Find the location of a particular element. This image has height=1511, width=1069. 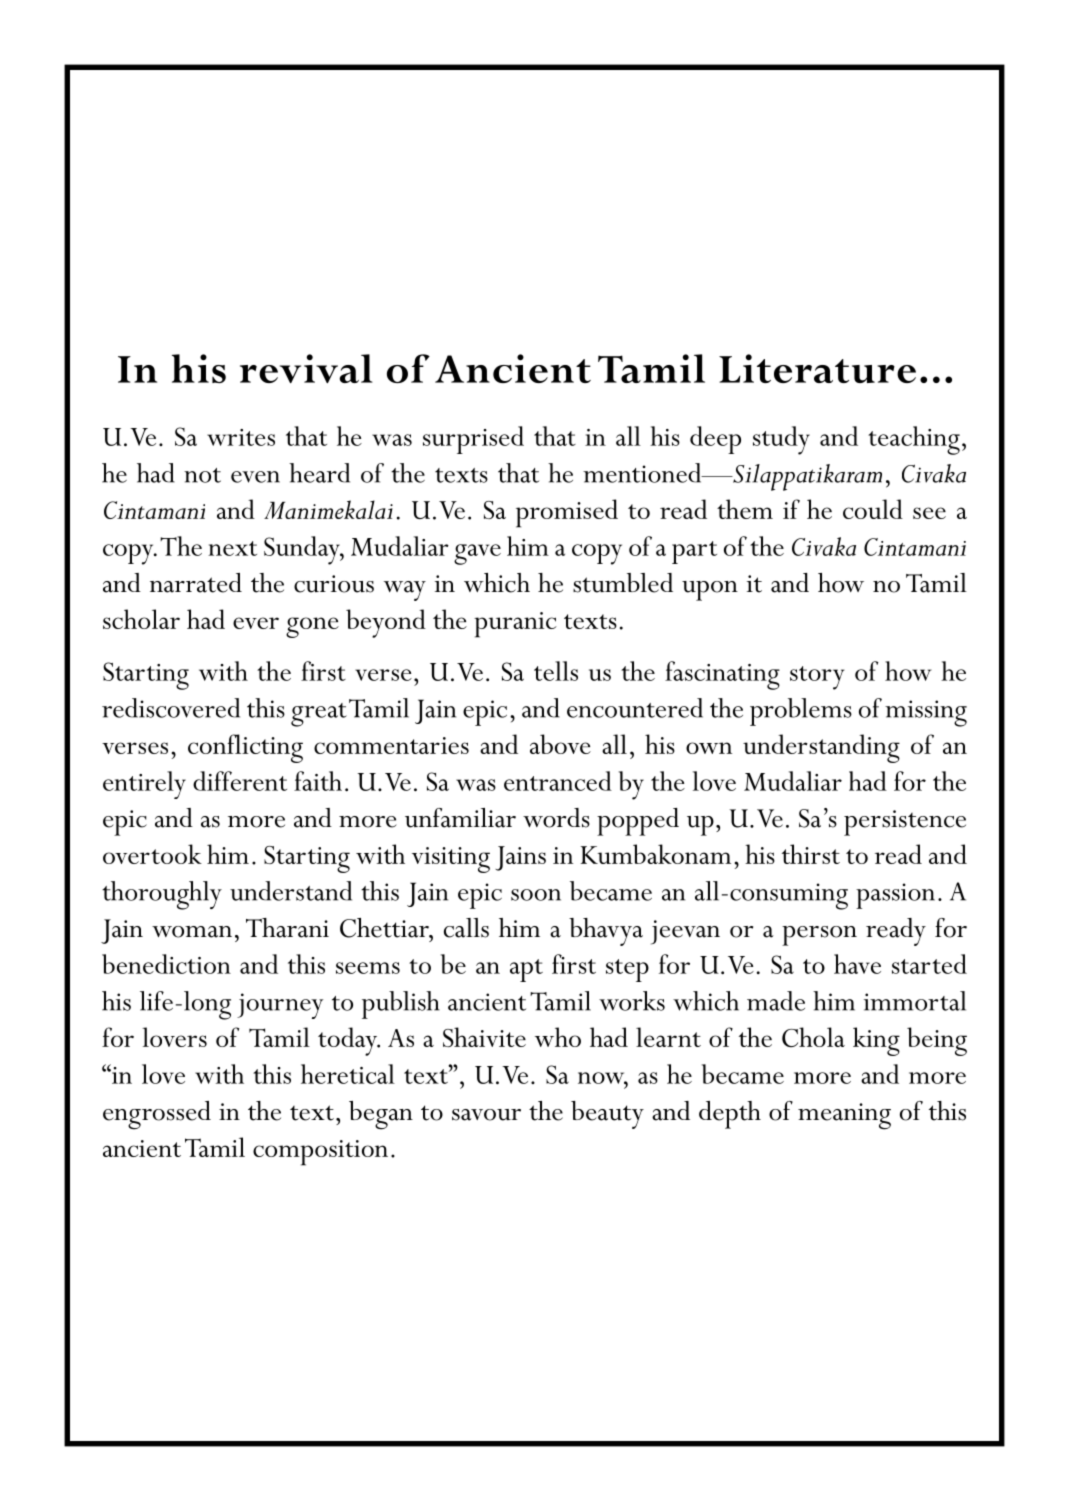

revival is located at coordinates (306, 368).
